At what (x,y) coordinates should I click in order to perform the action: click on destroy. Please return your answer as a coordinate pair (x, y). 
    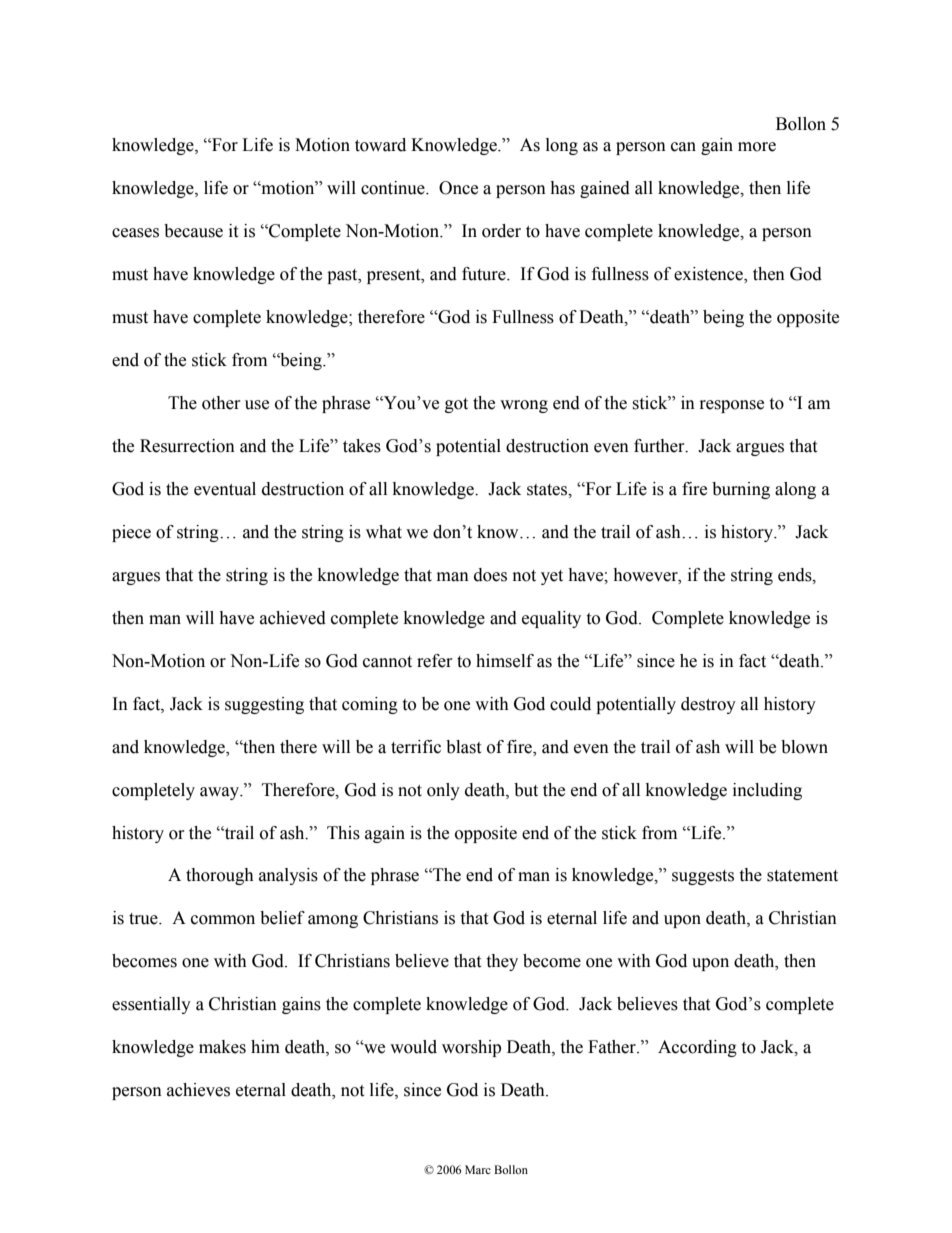
    Looking at the image, I should click on (708, 705).
